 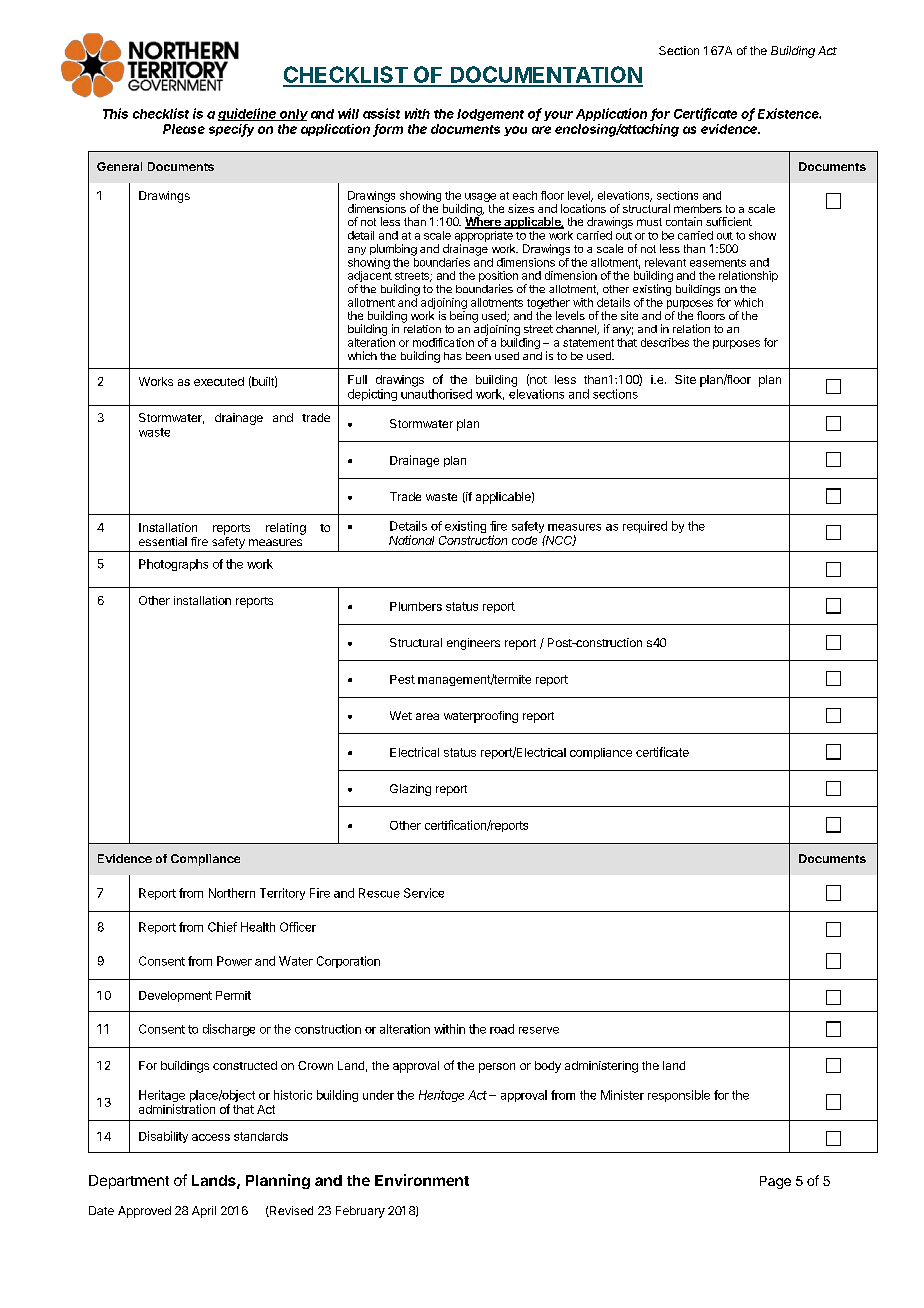 I want to click on required, so click(x=645, y=527).
